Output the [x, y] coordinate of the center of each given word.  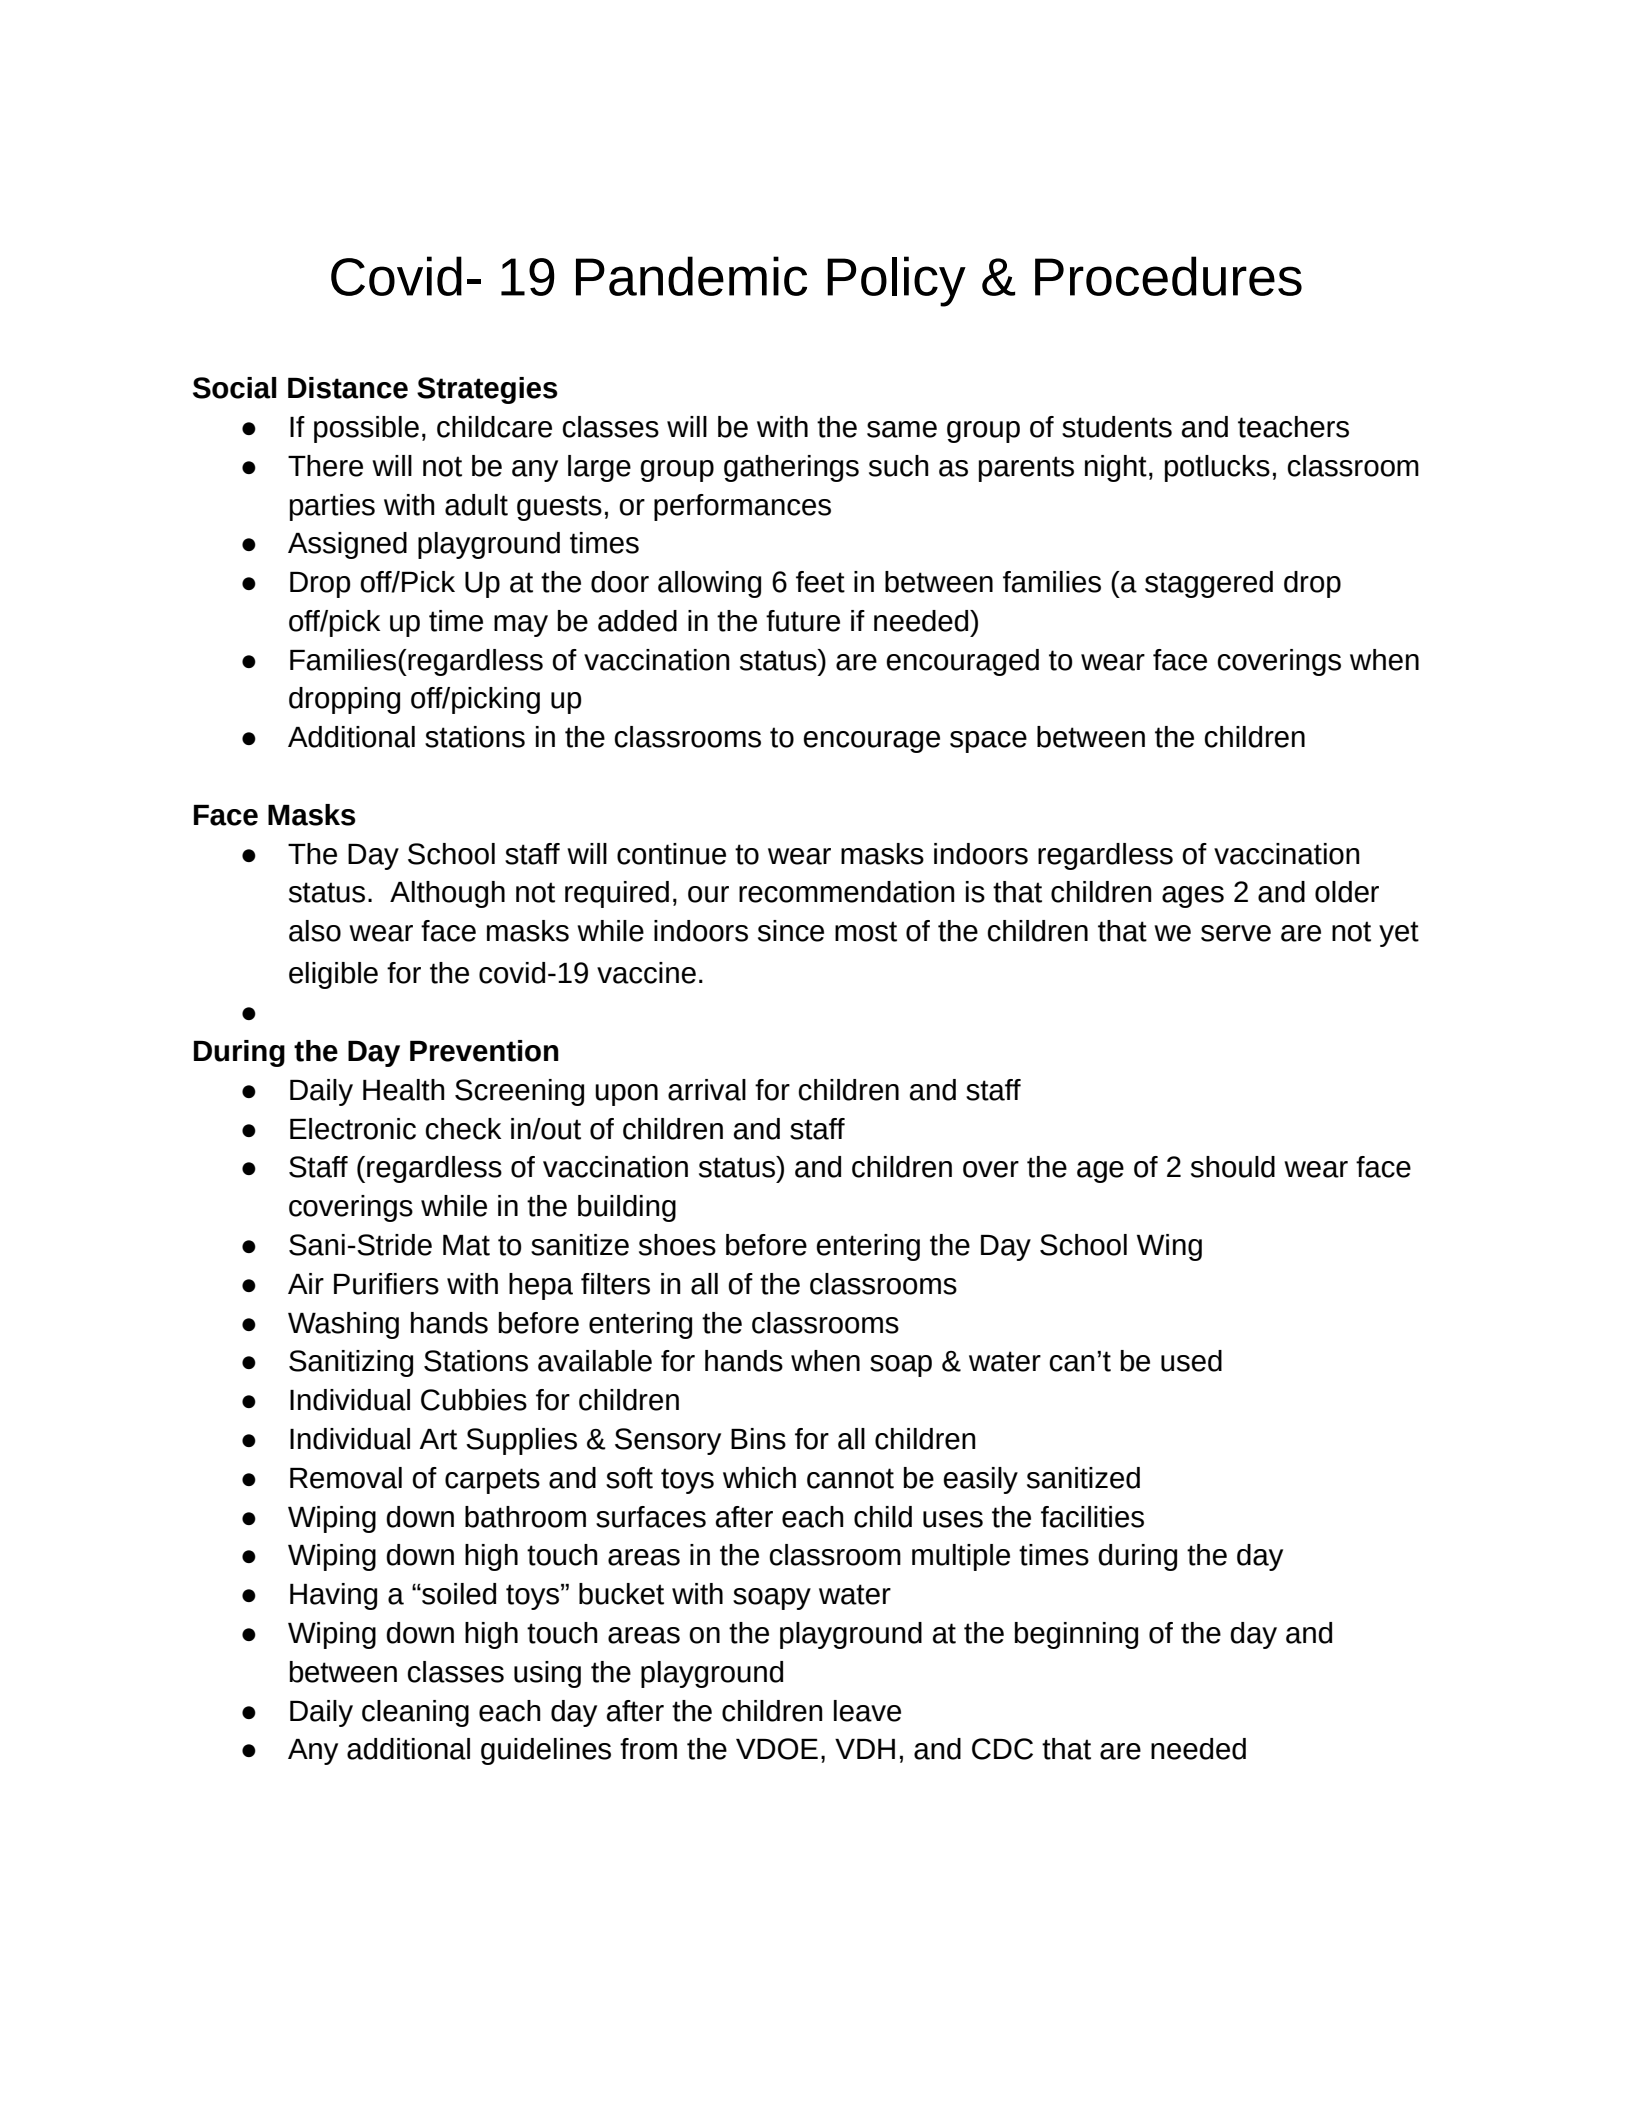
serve [1236, 933]
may [521, 626]
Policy [896, 281]
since [791, 931]
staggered [1209, 584]
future [803, 621]
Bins [758, 1439]
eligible [333, 975]
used [1191, 1361]
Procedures [1168, 276]
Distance [348, 388]
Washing [343, 1325]
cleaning [415, 1713]
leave [867, 1711]
